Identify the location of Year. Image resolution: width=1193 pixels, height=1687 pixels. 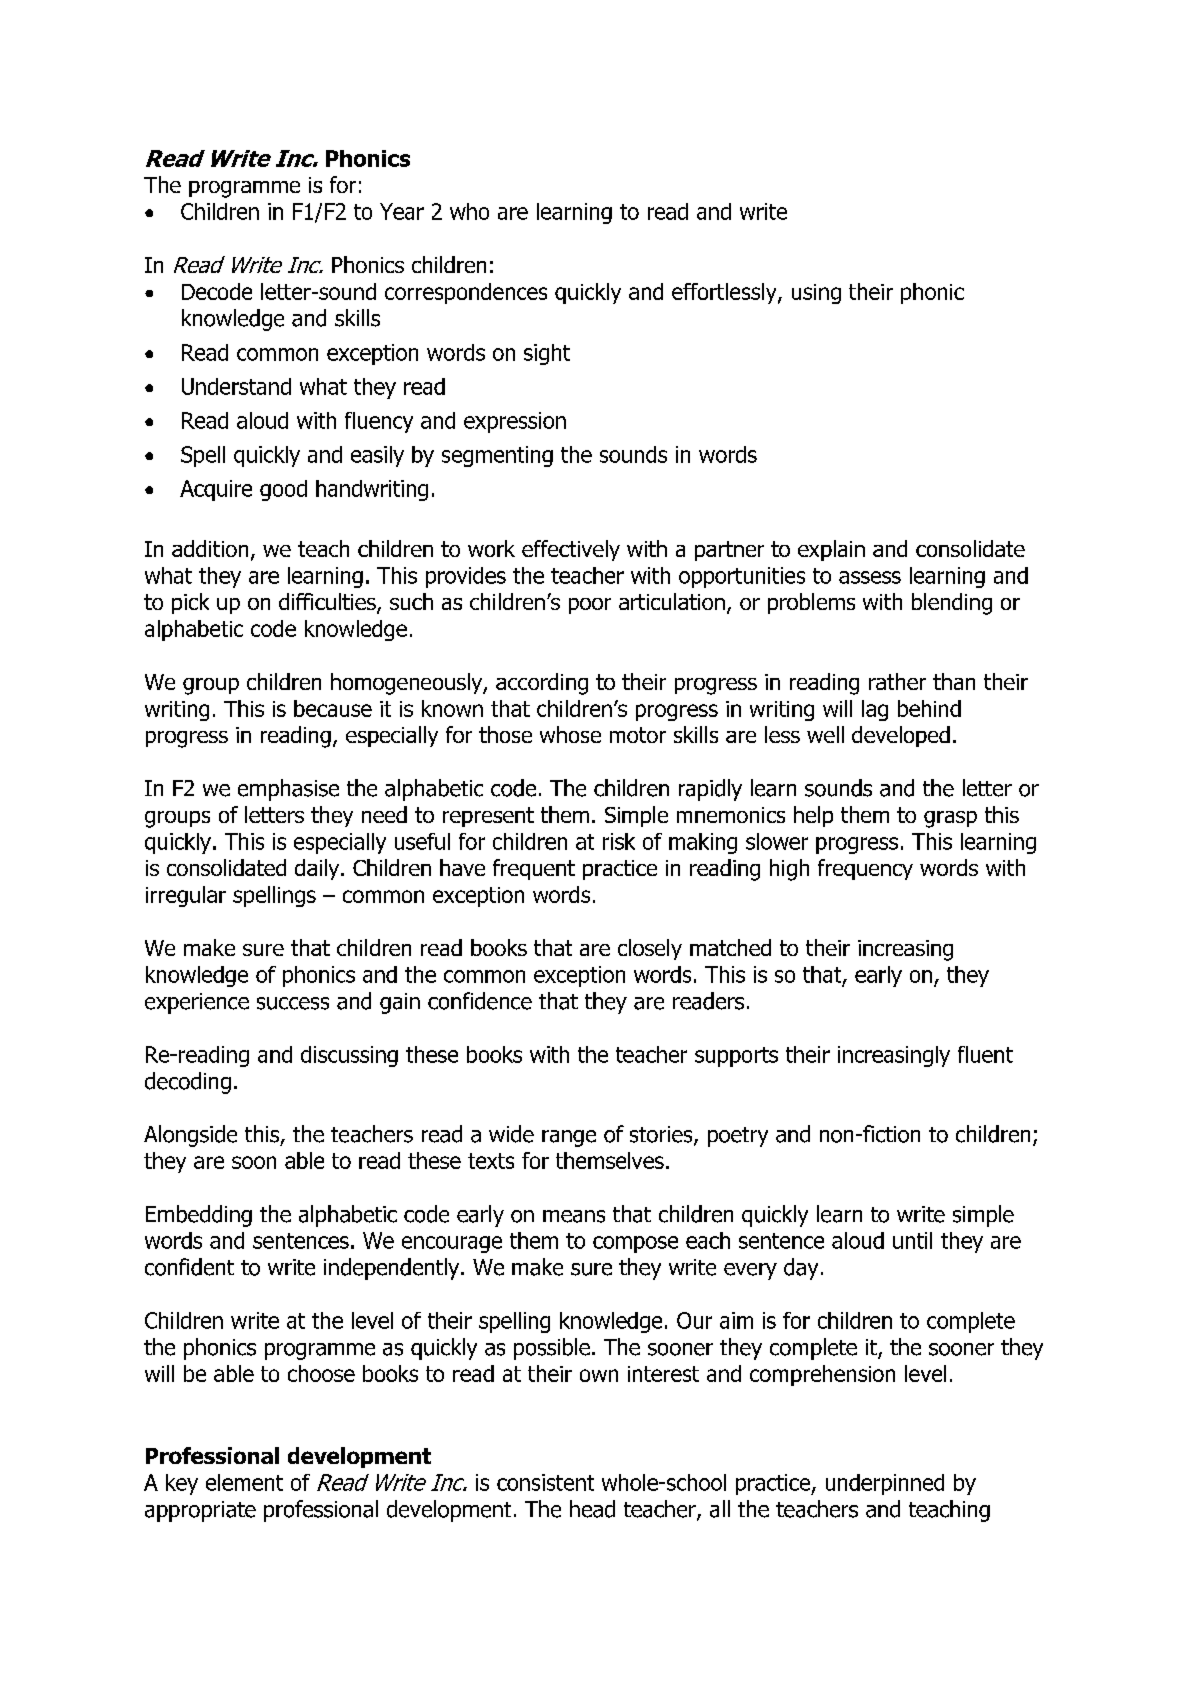
(402, 211).
